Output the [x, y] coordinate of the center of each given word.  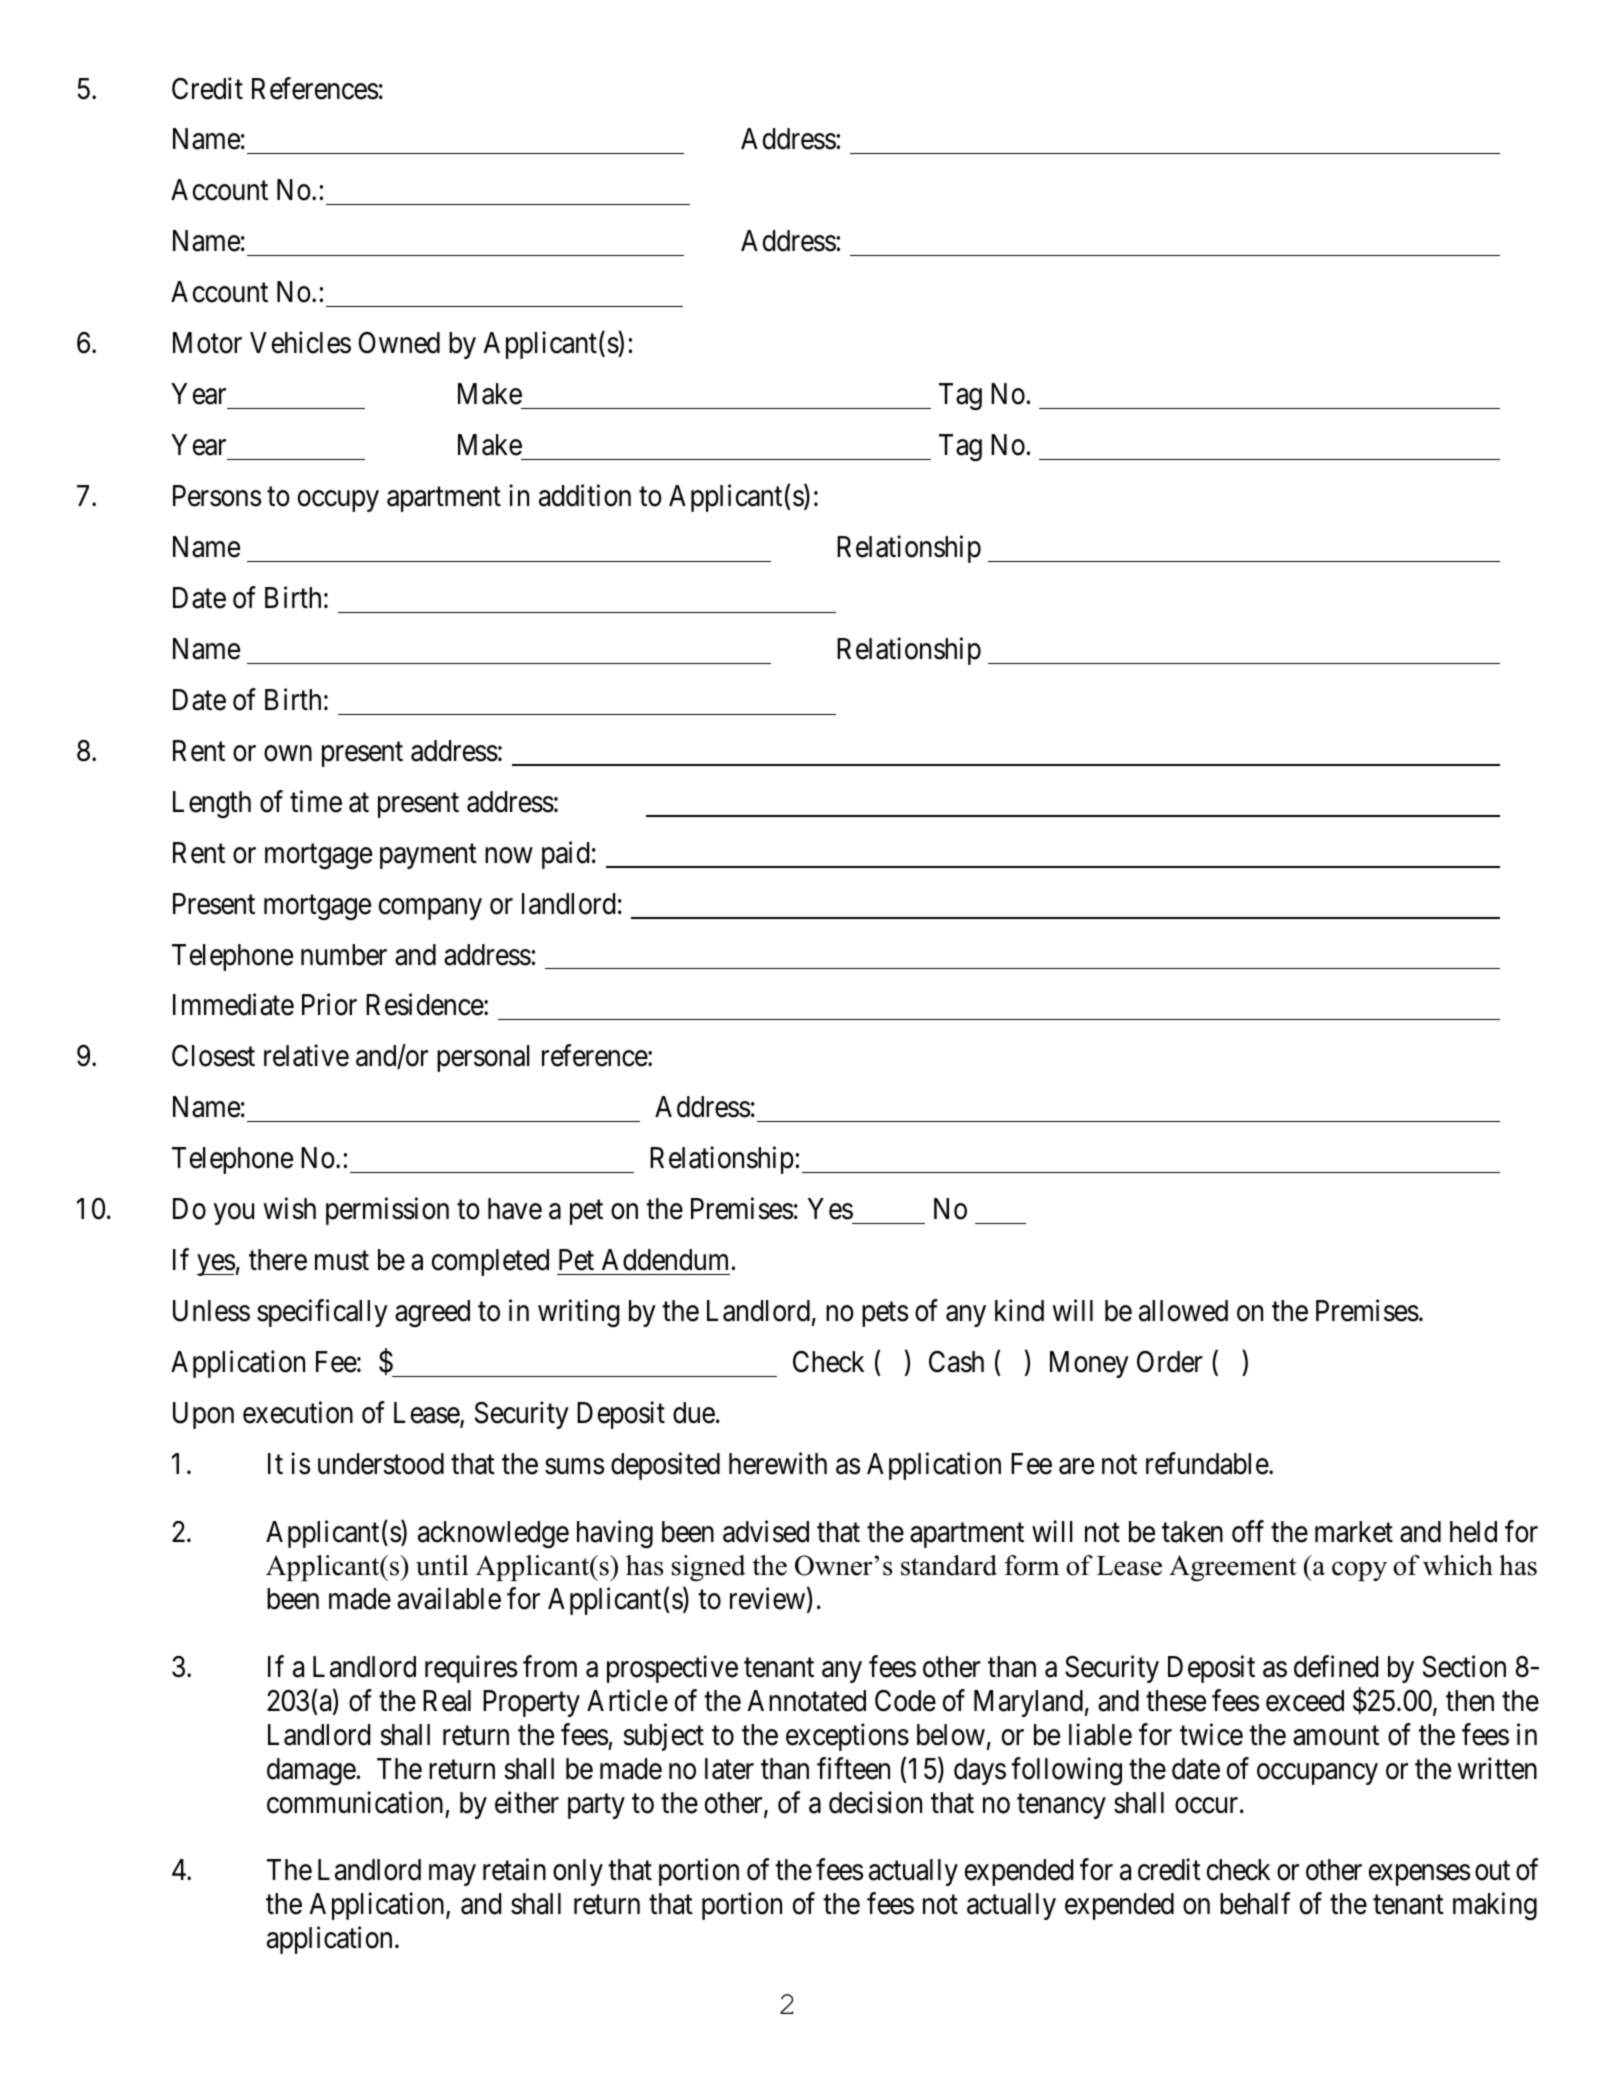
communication [355, 1802]
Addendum [665, 1260]
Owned [399, 343]
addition [585, 495]
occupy [338, 501]
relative [306, 1056]
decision [875, 1802]
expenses [1419, 1875]
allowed [1183, 1311]
